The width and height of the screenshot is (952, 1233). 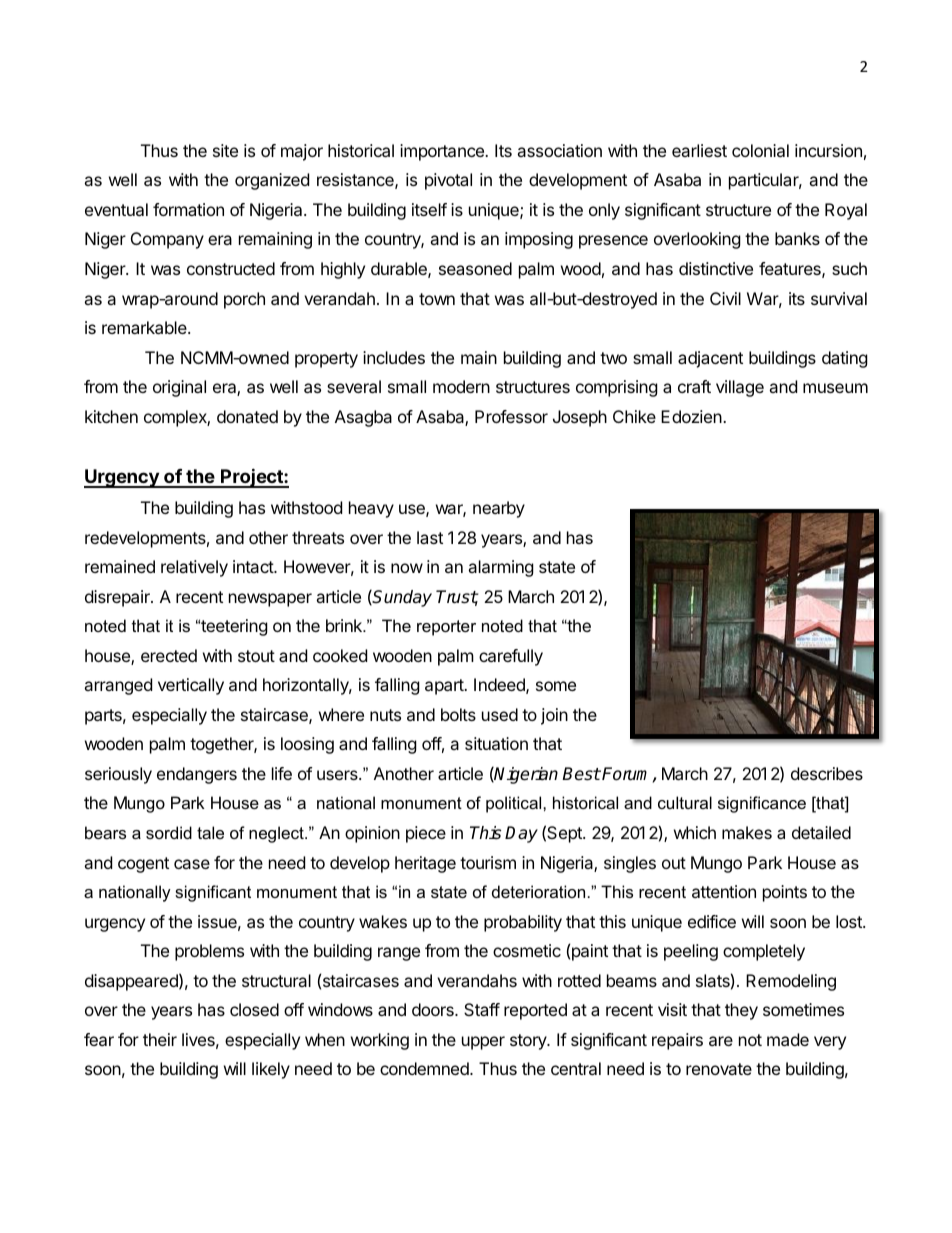 I want to click on village, so click(x=740, y=388).
